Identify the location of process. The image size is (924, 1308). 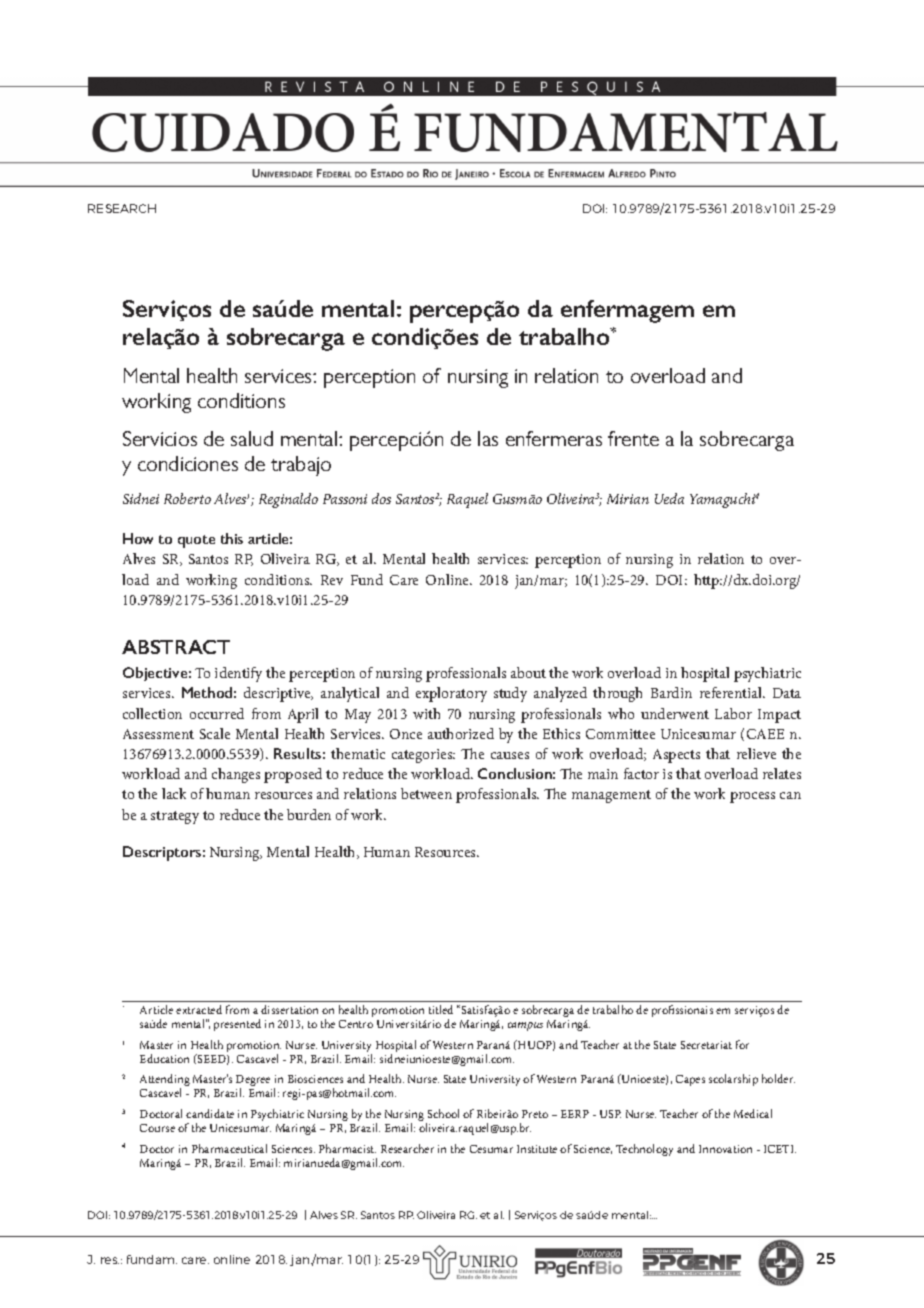
(752, 797).
